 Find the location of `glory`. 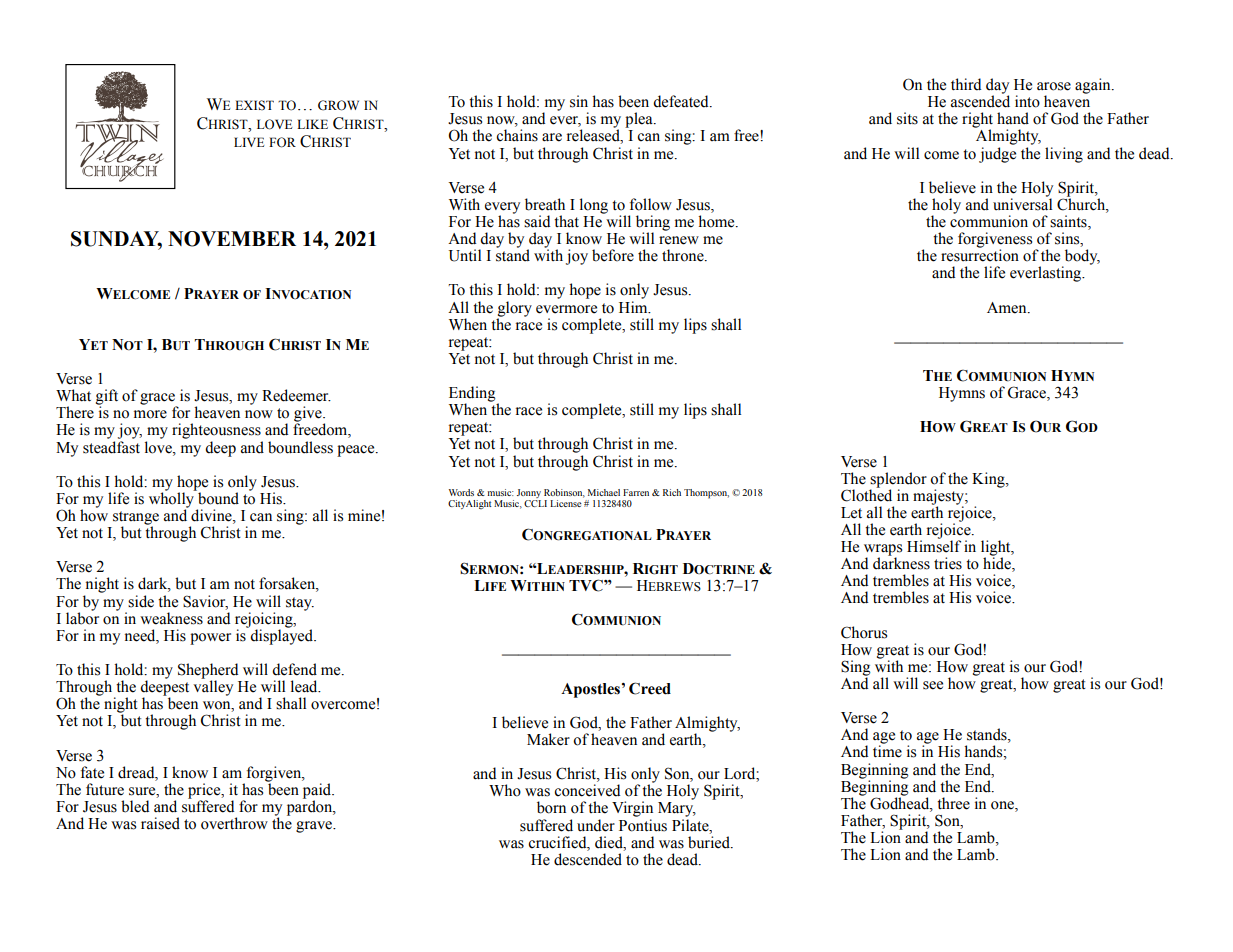

glory is located at coordinates (514, 310).
